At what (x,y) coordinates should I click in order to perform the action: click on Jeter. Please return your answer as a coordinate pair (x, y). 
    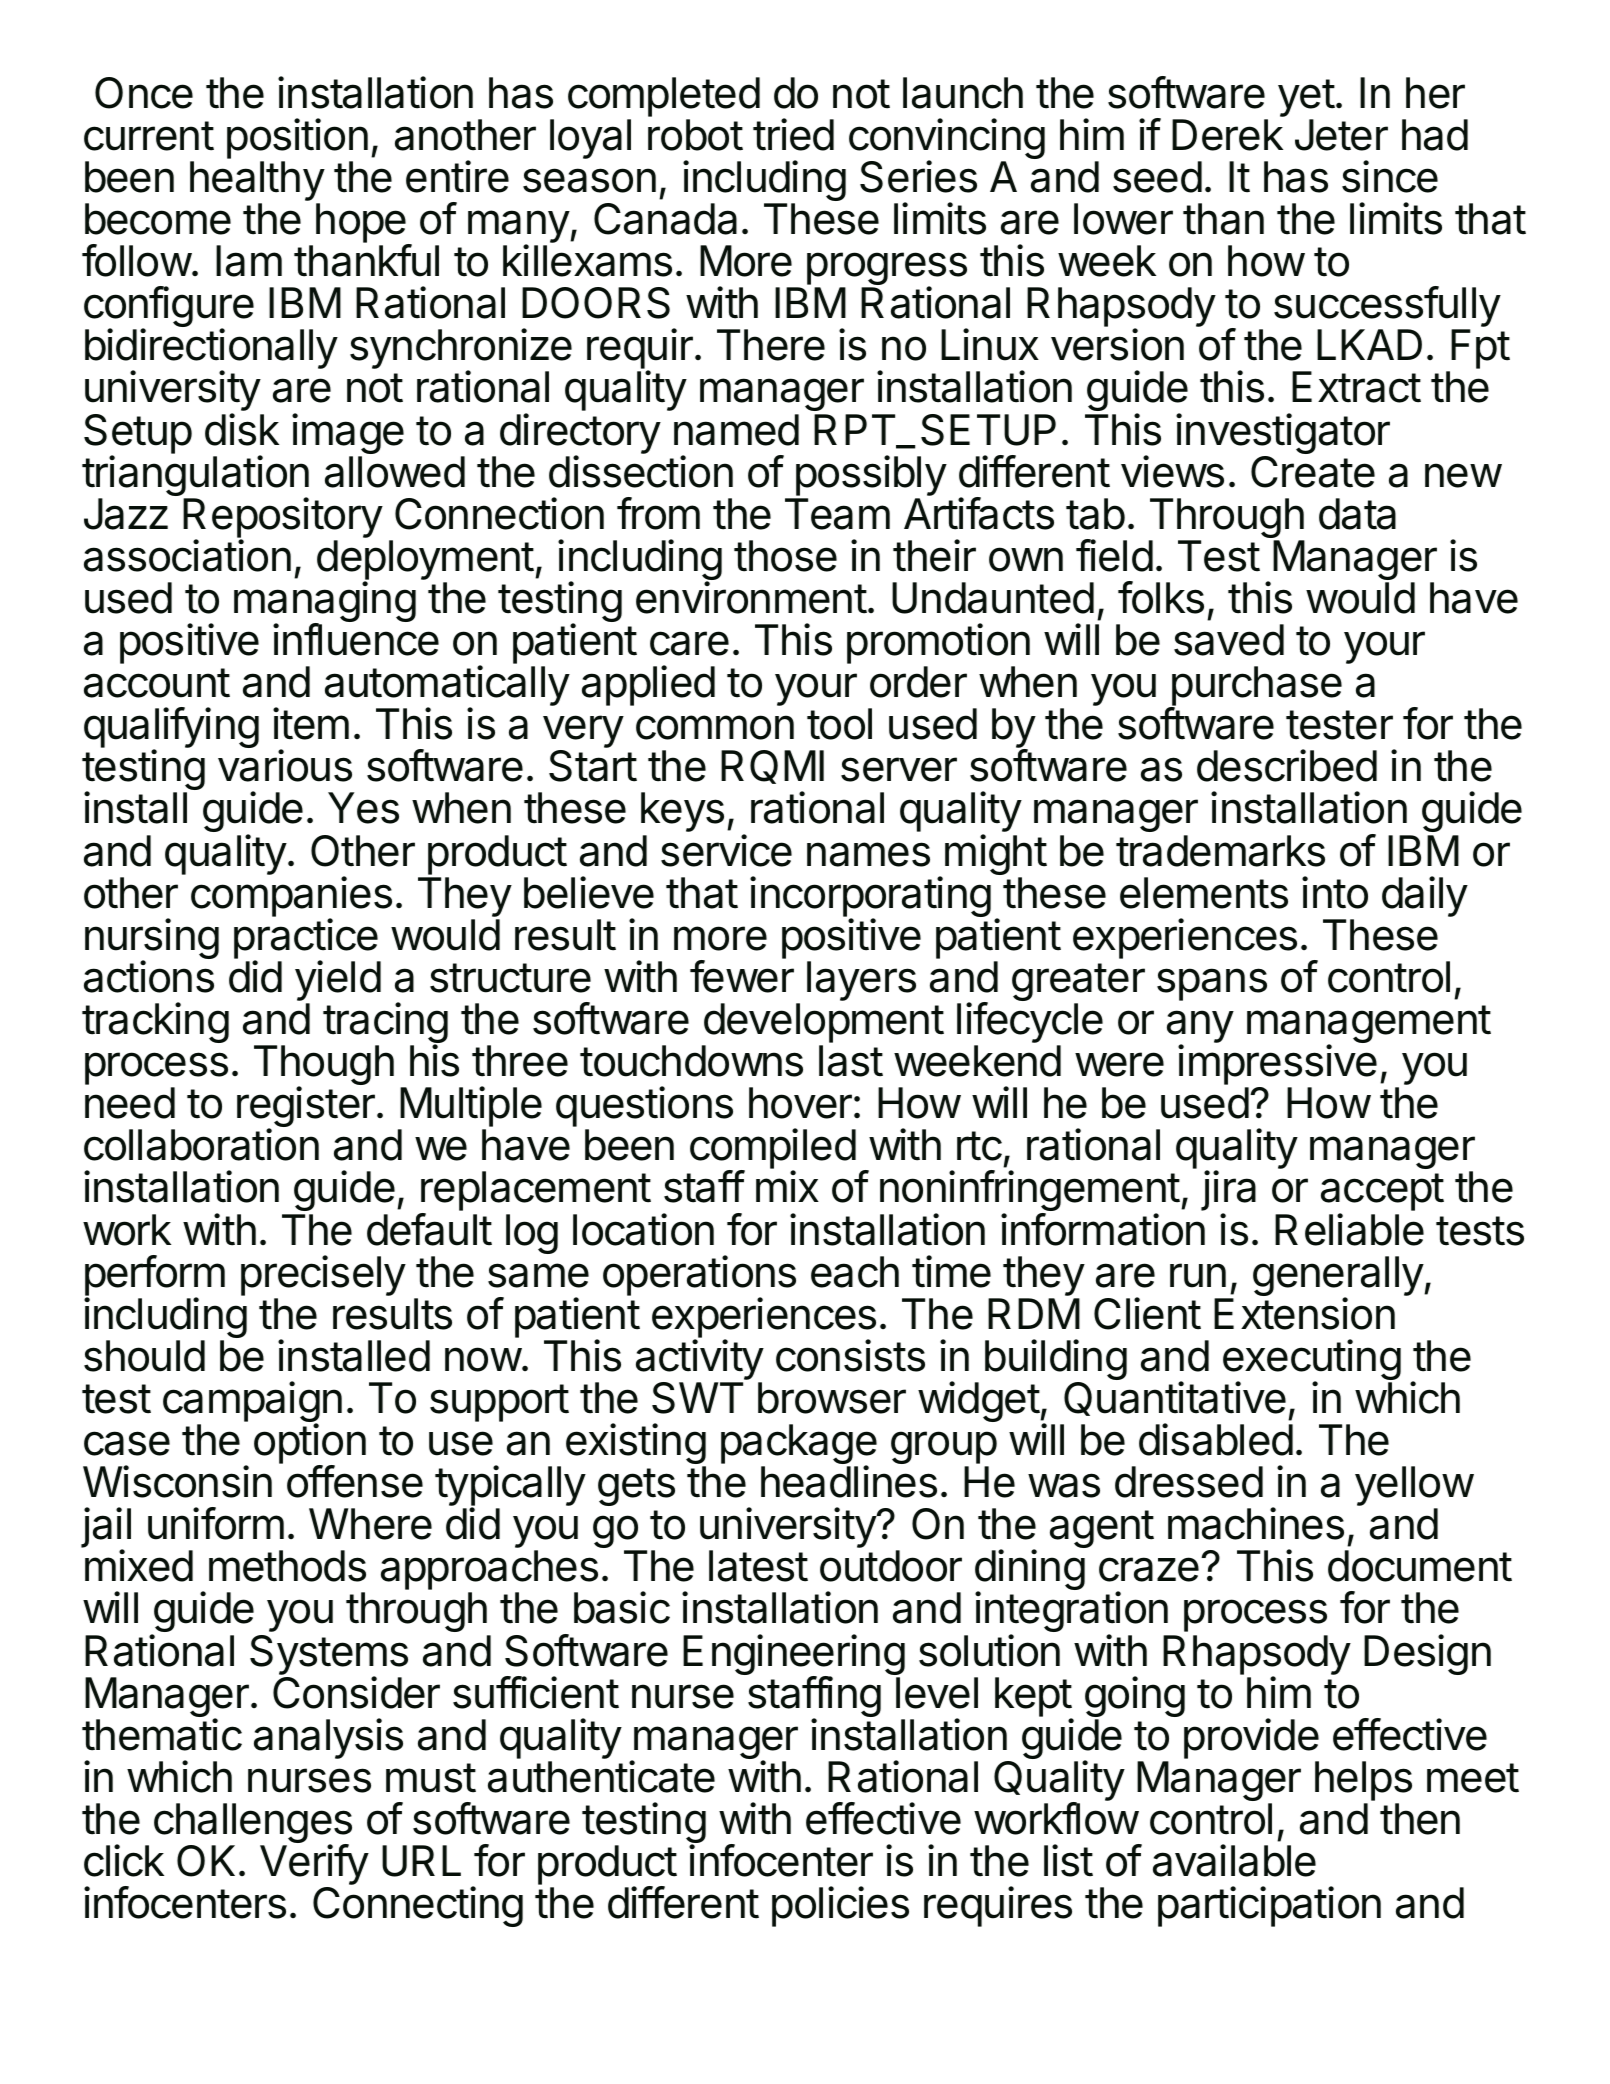
    Looking at the image, I should click on (1341, 135).
